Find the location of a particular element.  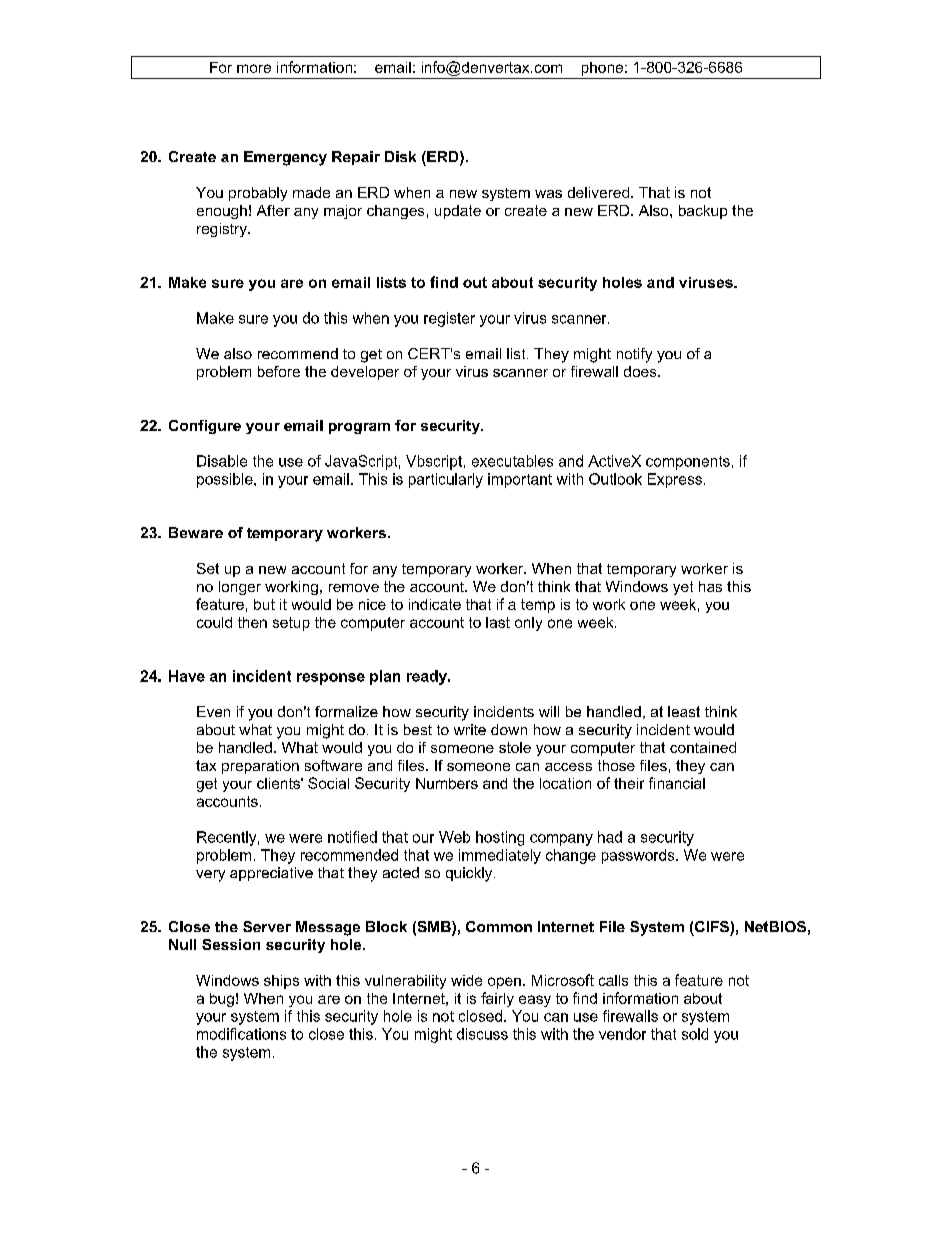

more is located at coordinates (254, 68).
